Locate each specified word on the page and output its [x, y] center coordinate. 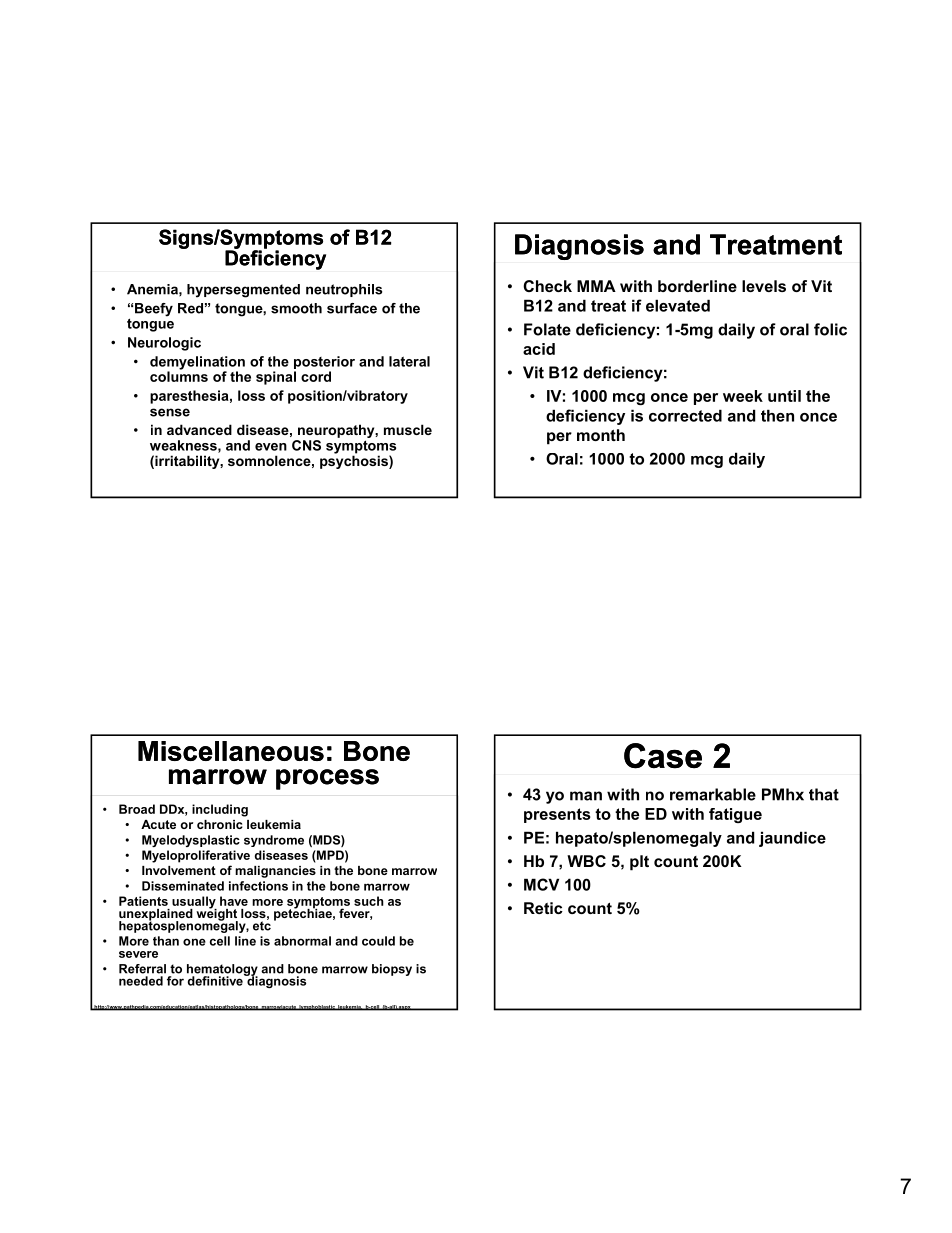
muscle [408, 429]
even [271, 447]
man [586, 796]
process [327, 779]
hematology [222, 971]
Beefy [154, 310]
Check [547, 286]
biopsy [392, 970]
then [777, 415]
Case [663, 756]
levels [764, 286]
